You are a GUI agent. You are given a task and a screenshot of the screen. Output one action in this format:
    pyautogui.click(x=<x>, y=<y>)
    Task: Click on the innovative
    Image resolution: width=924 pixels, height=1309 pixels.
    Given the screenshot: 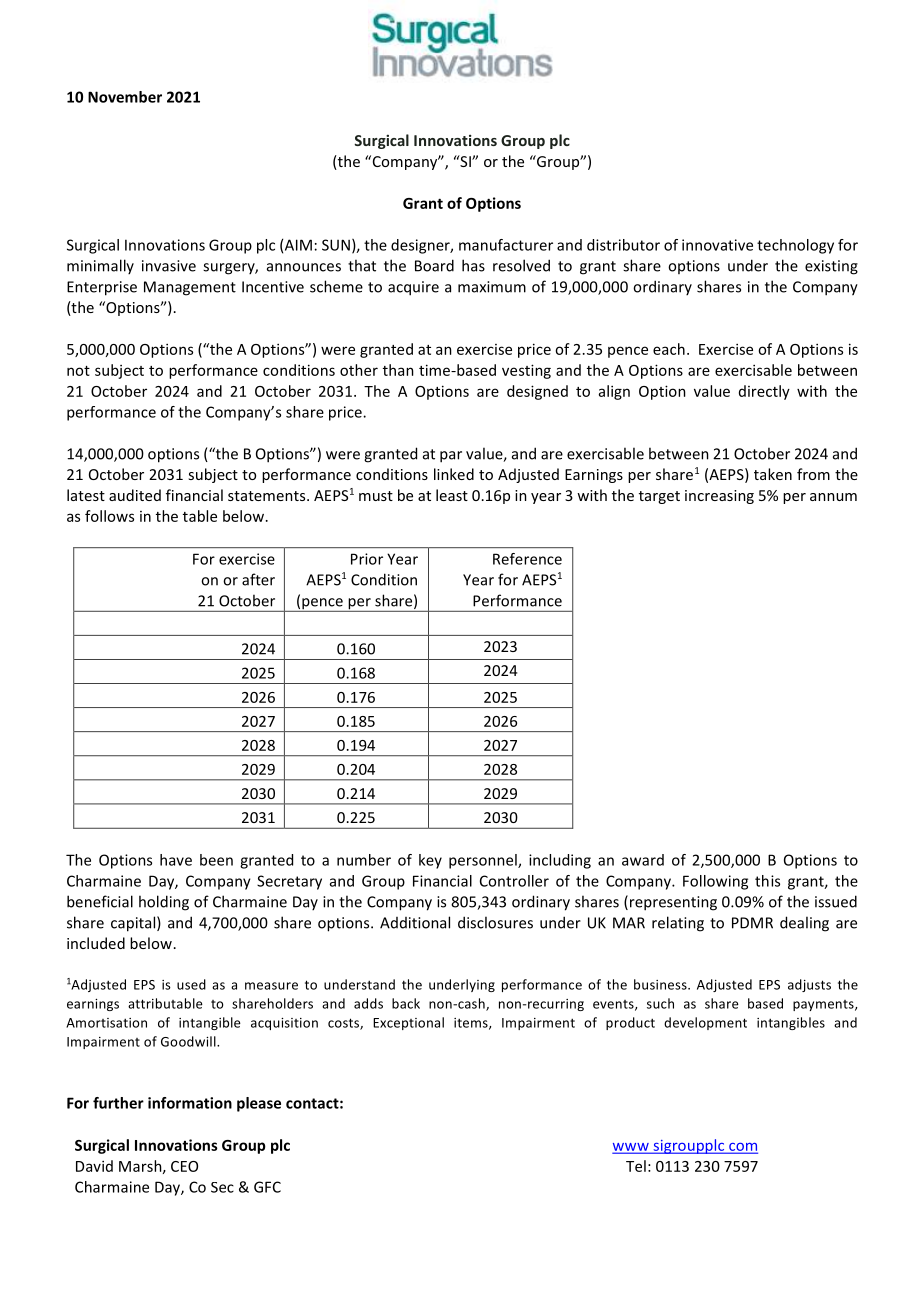 What is the action you would take?
    pyautogui.click(x=717, y=245)
